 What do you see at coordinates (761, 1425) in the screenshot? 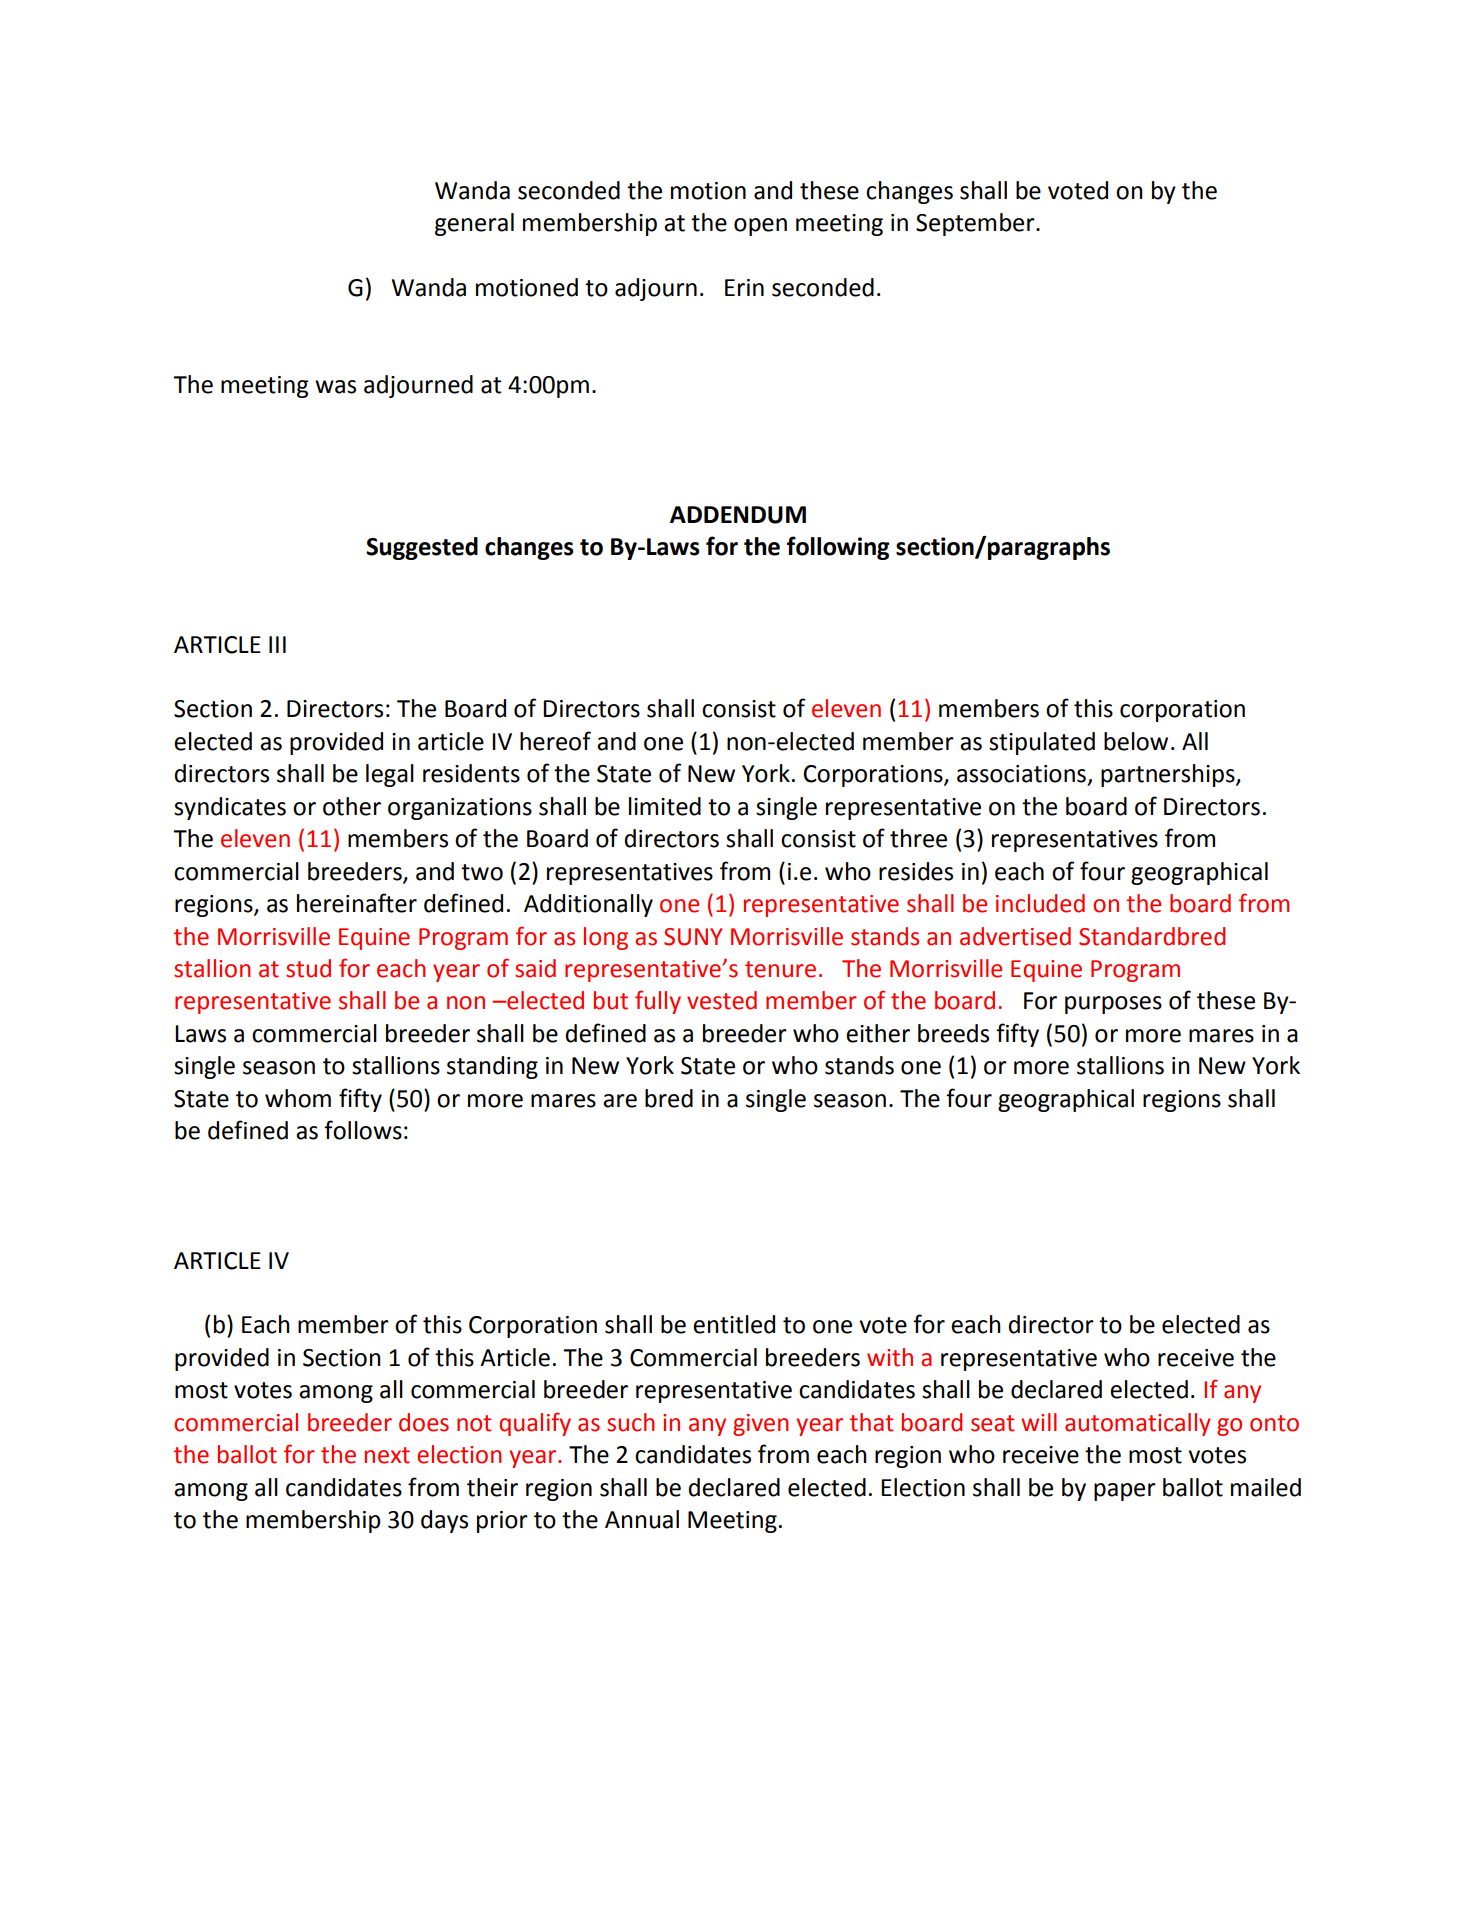
I see `given` at bounding box center [761, 1425].
